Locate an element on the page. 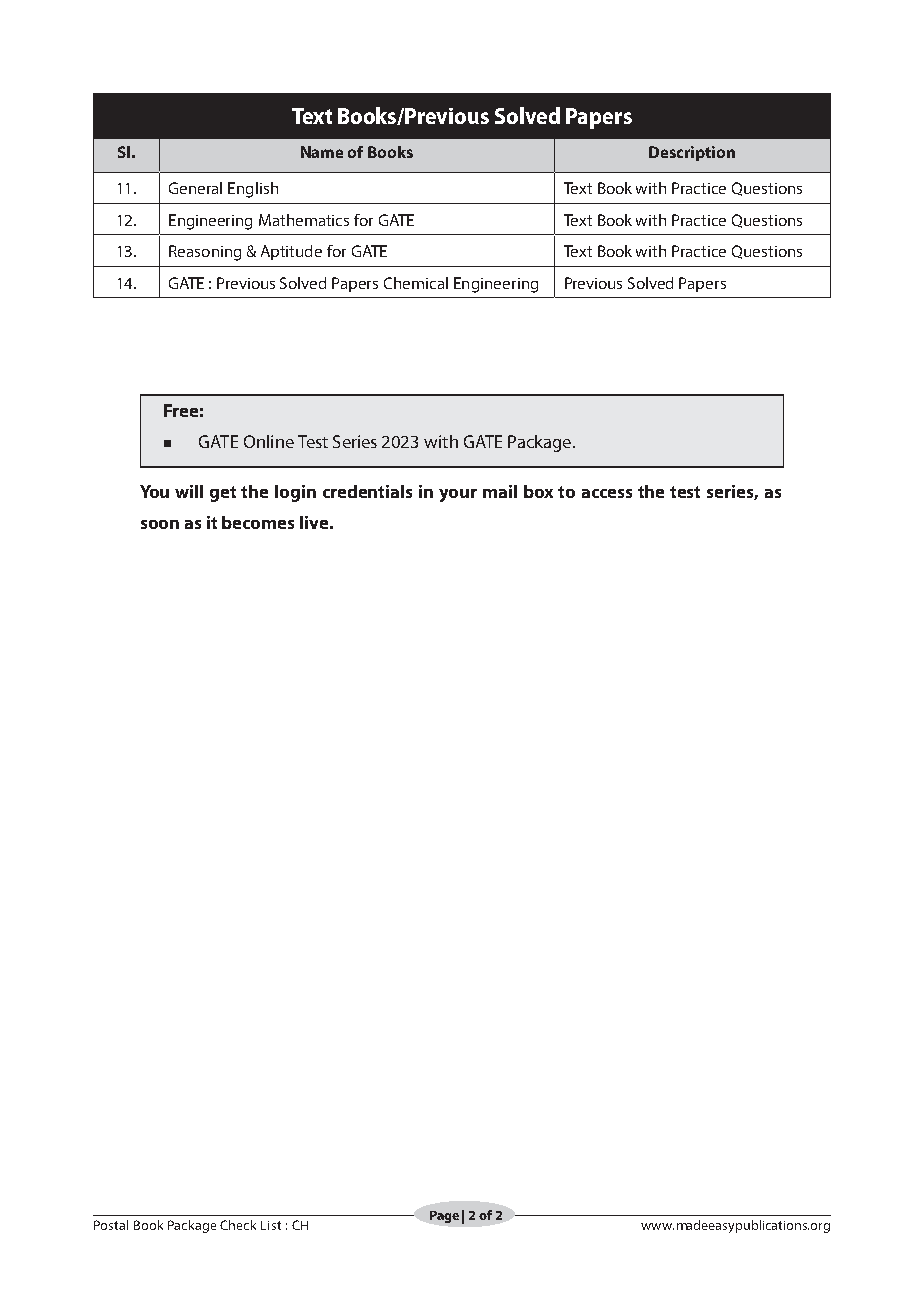 The height and width of the image is (1308, 924). Name is located at coordinates (322, 152).
